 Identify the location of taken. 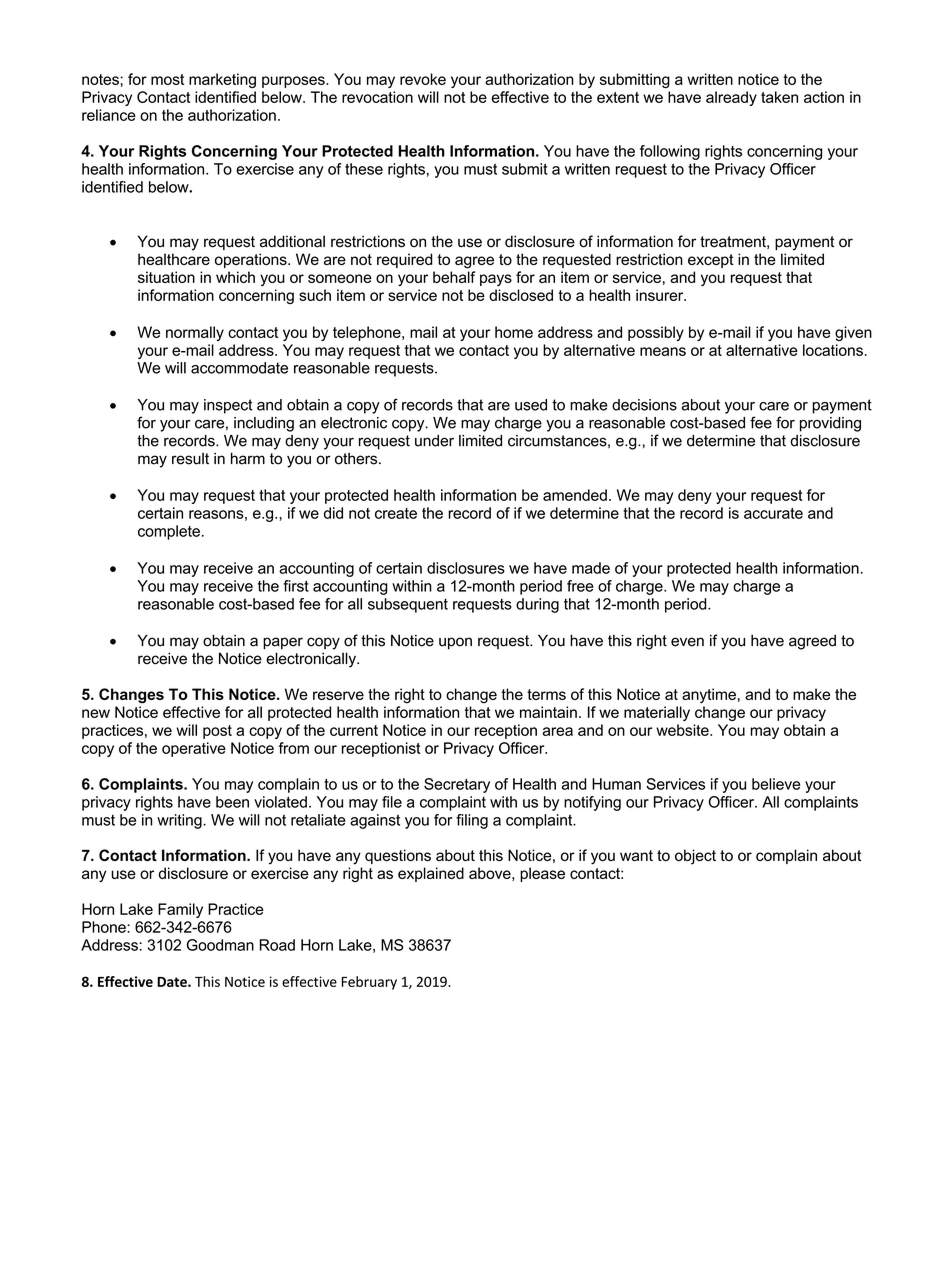
(779, 97).
